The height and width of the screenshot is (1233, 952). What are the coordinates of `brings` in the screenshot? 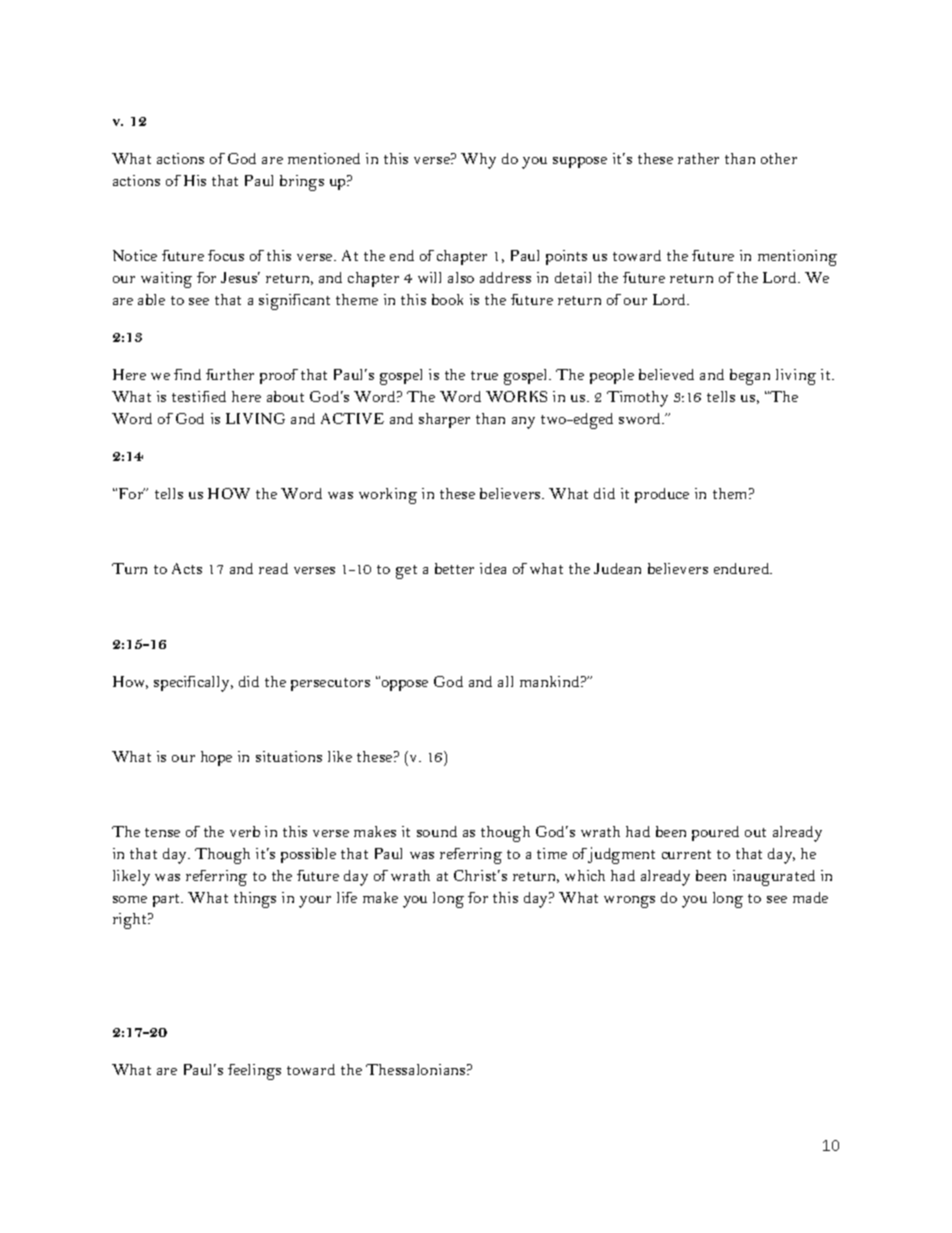 It's located at (302, 183).
